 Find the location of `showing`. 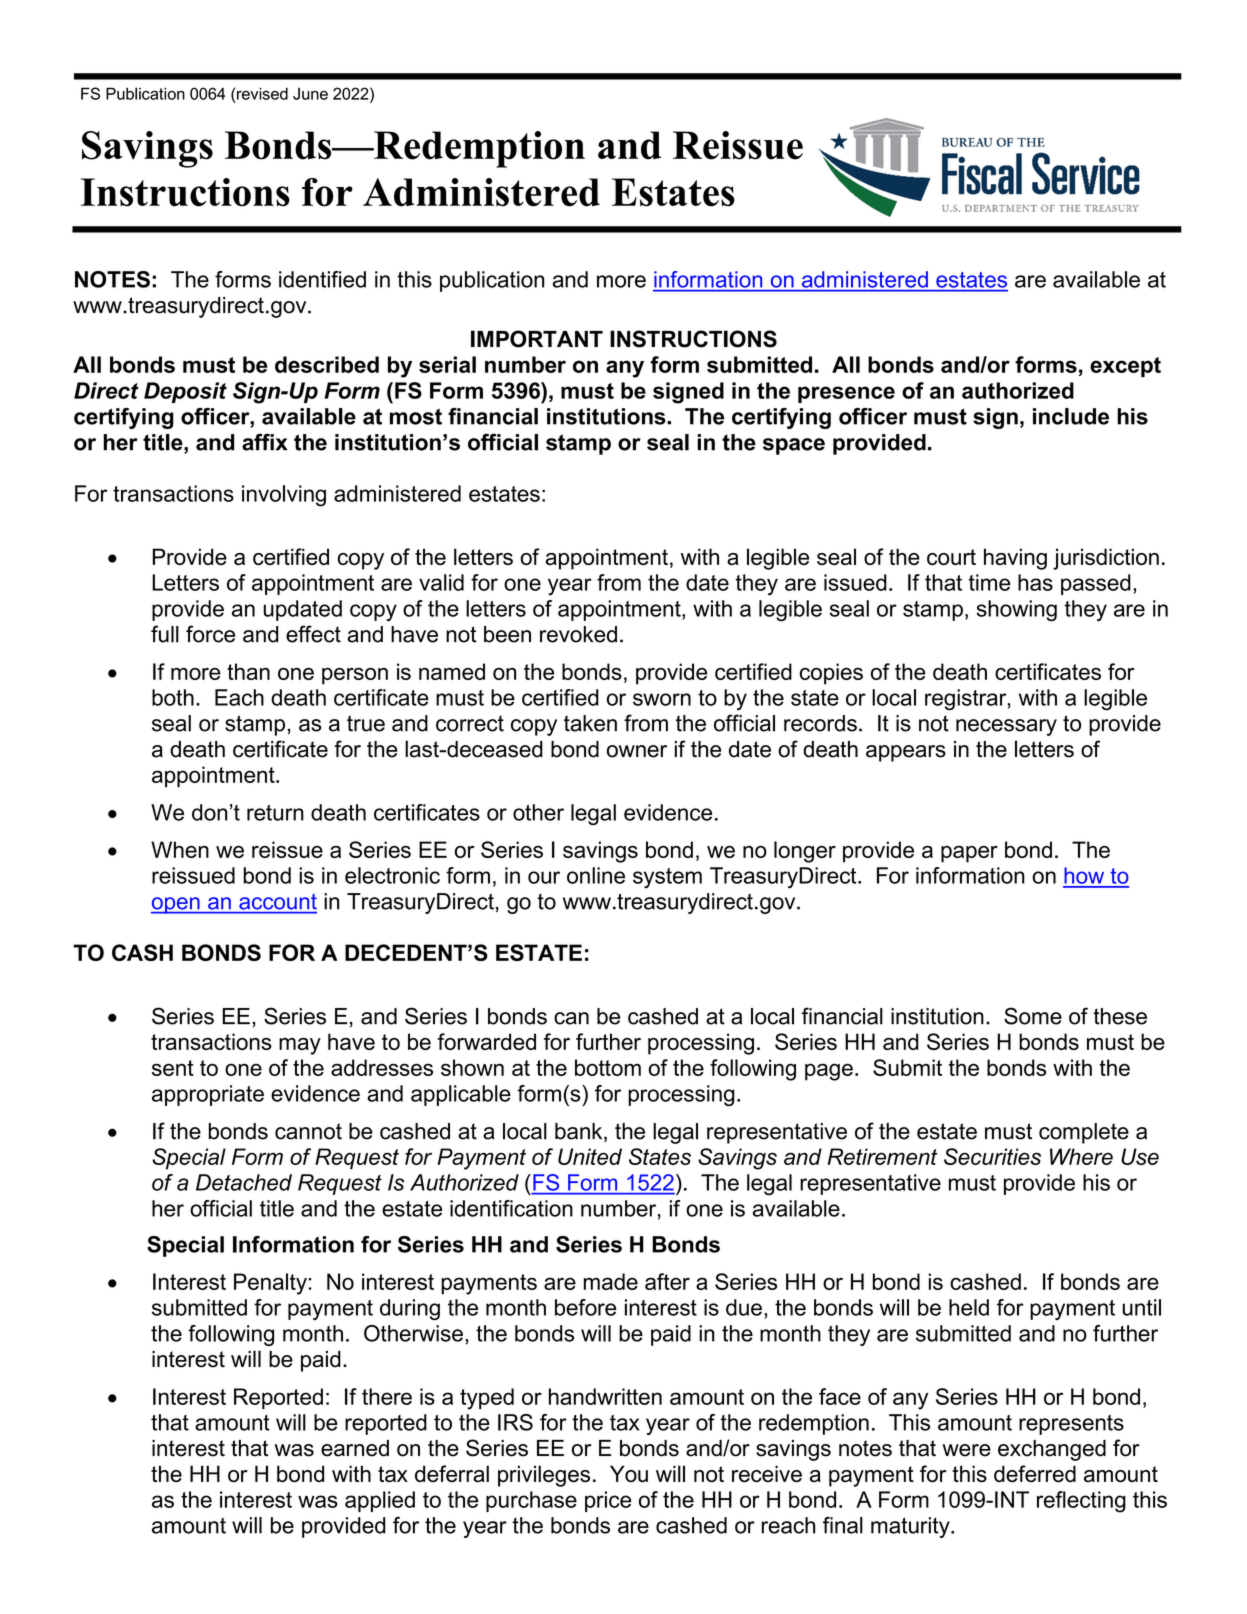

showing is located at coordinates (1016, 611).
